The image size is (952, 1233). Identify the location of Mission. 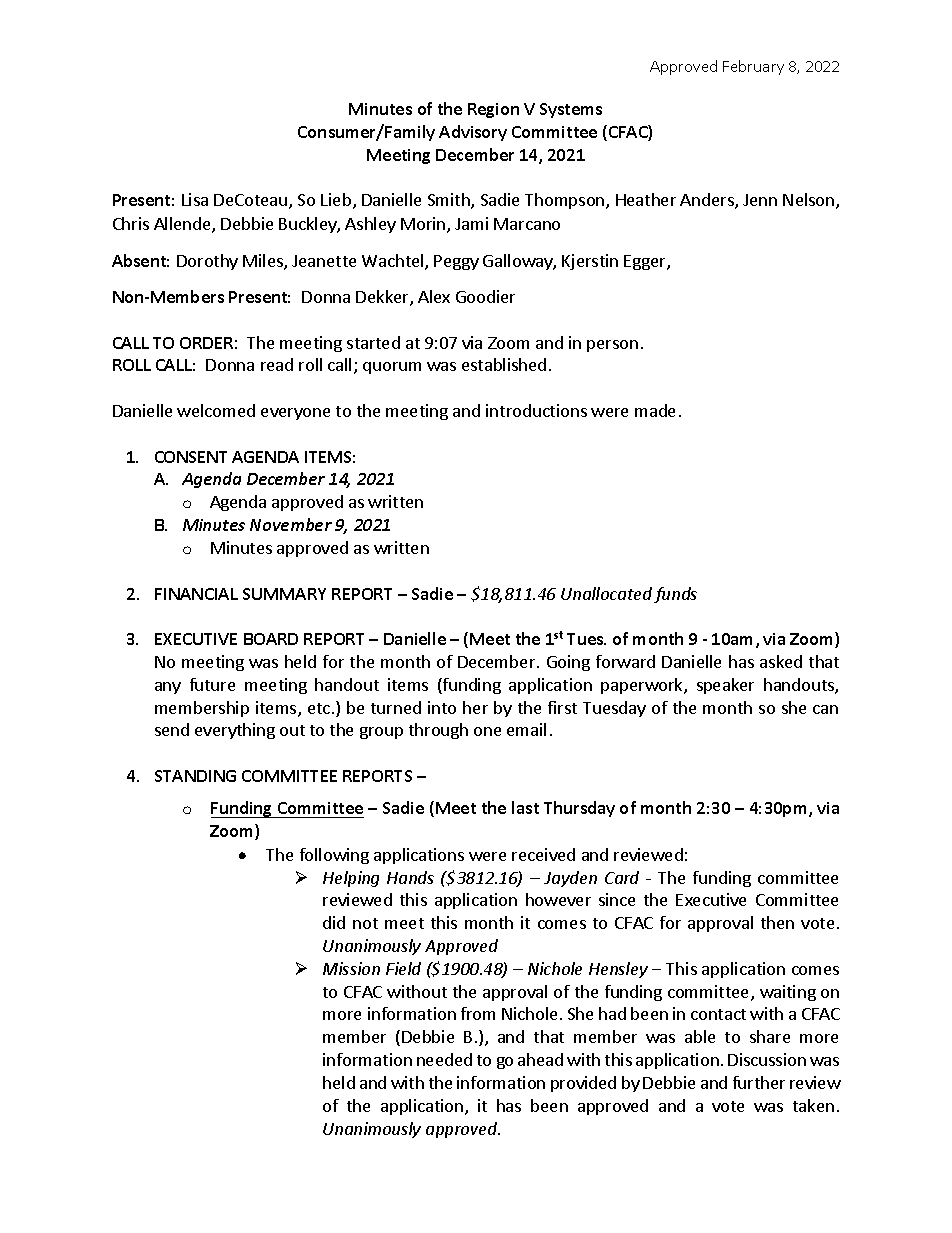
(351, 968).
